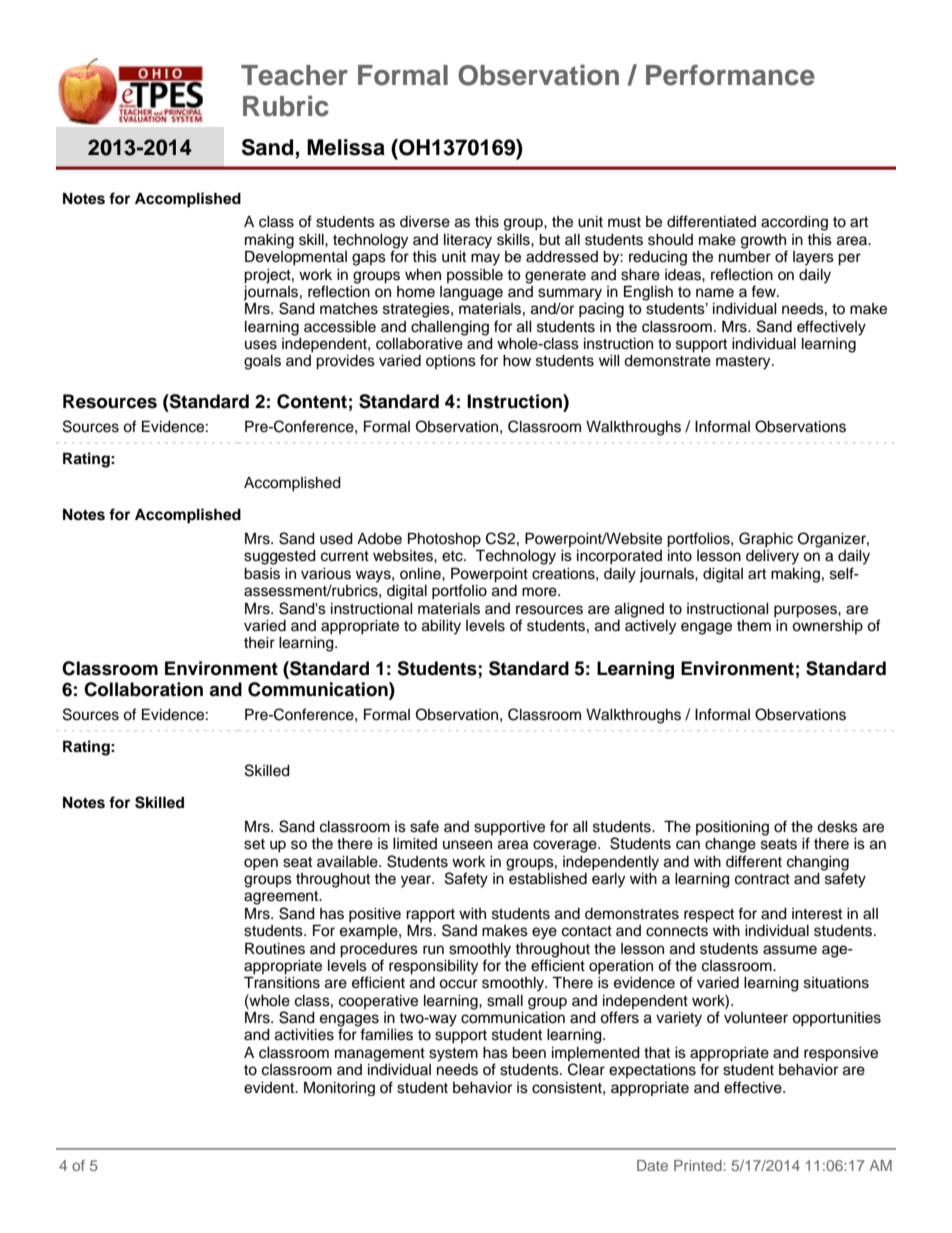  I want to click on Performance, so click(730, 75).
